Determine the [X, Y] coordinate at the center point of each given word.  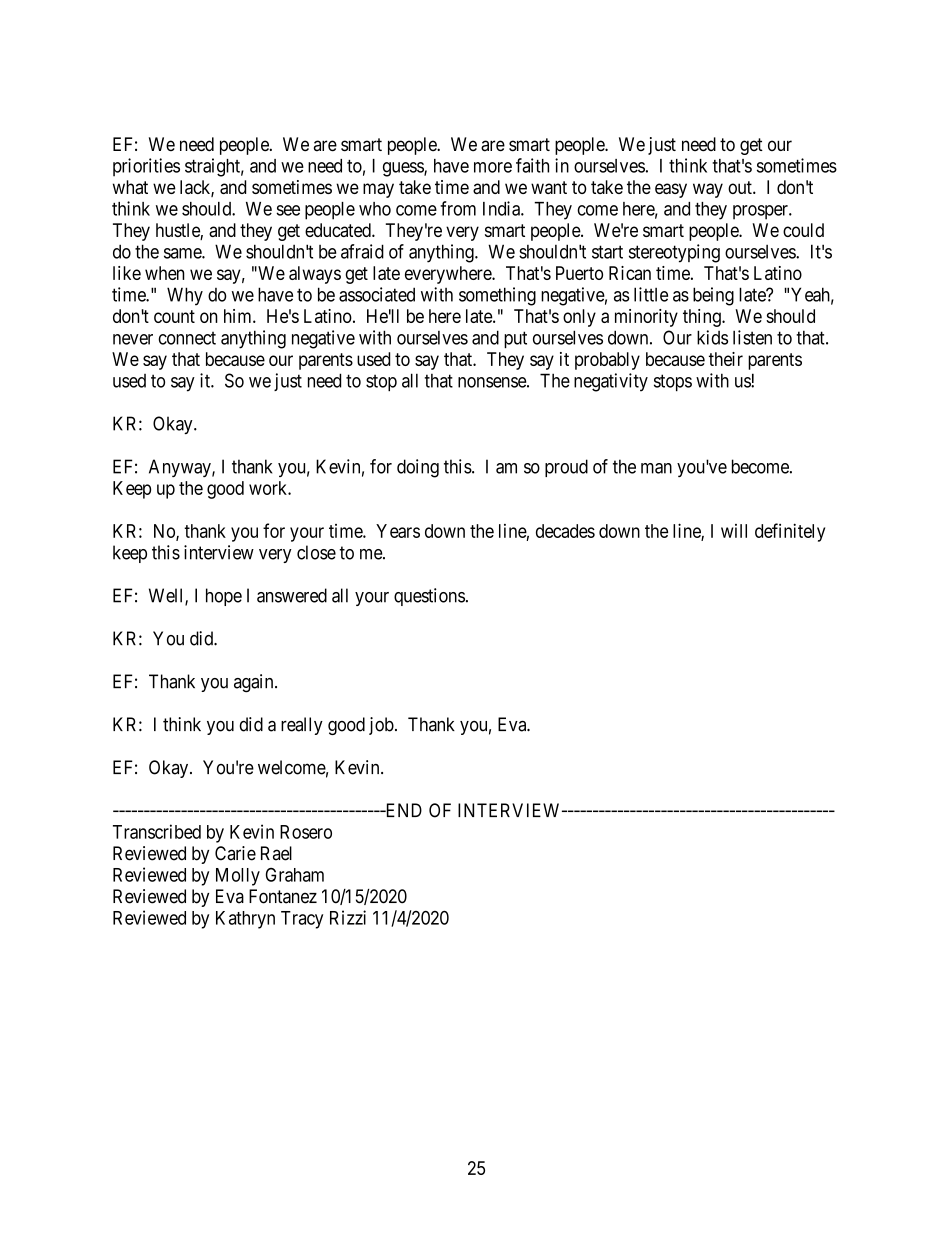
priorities [146, 167]
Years [398, 531]
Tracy [302, 920]
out [741, 187]
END [402, 810]
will [734, 531]
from [458, 208]
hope [224, 597]
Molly [238, 877]
